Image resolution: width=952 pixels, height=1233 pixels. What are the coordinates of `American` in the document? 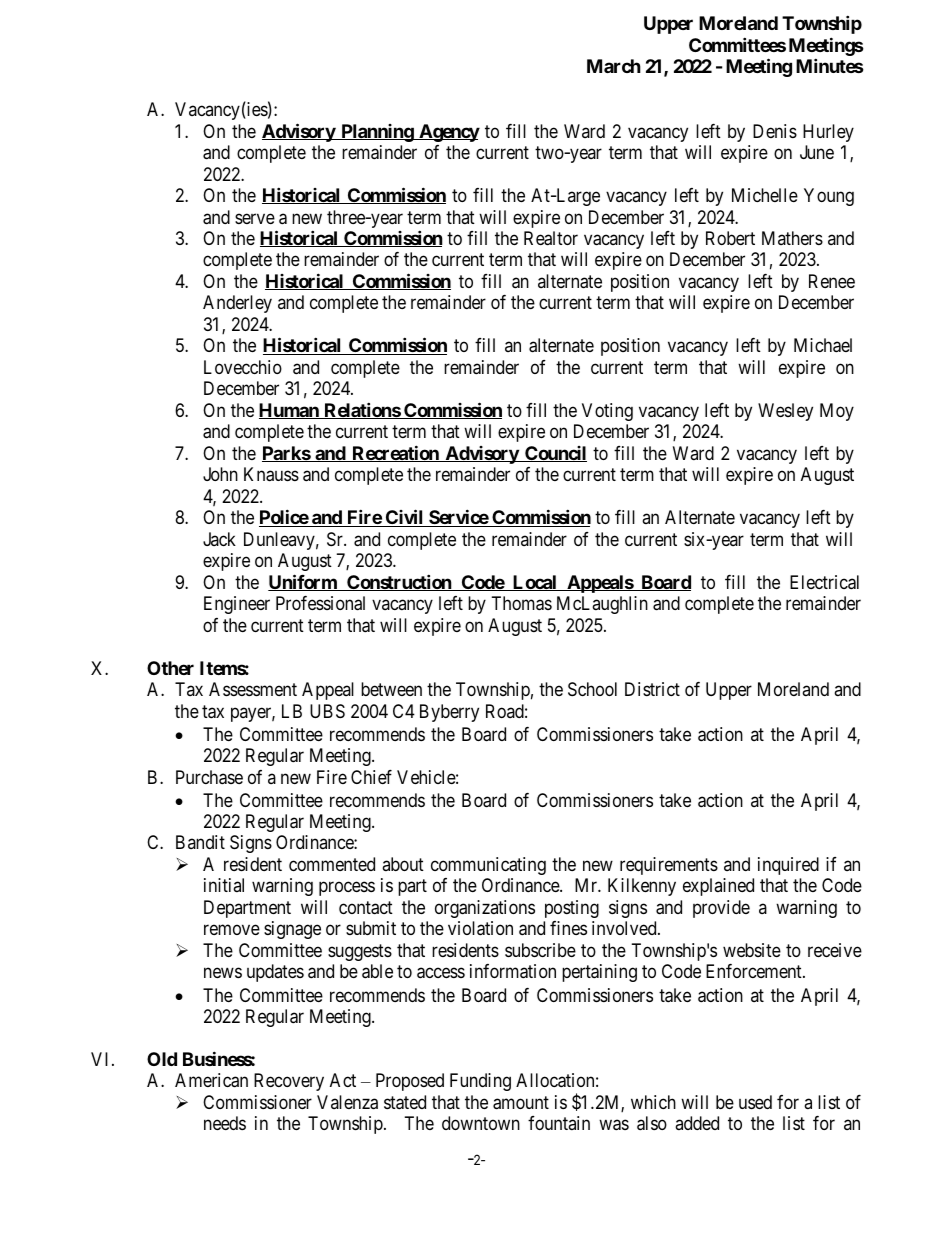 It's located at (211, 1080).
